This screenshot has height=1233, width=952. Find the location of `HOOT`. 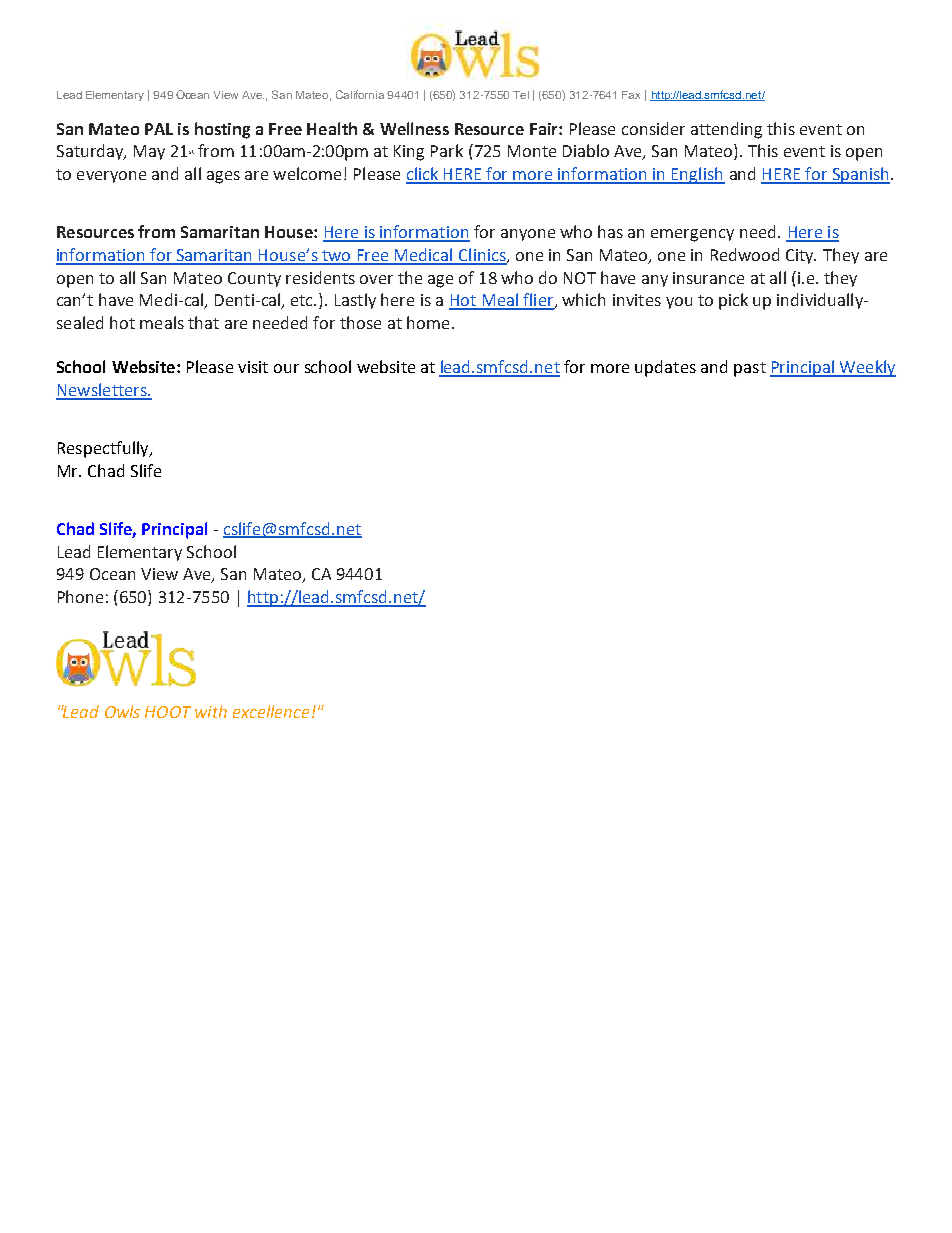

HOOT is located at coordinates (168, 712).
